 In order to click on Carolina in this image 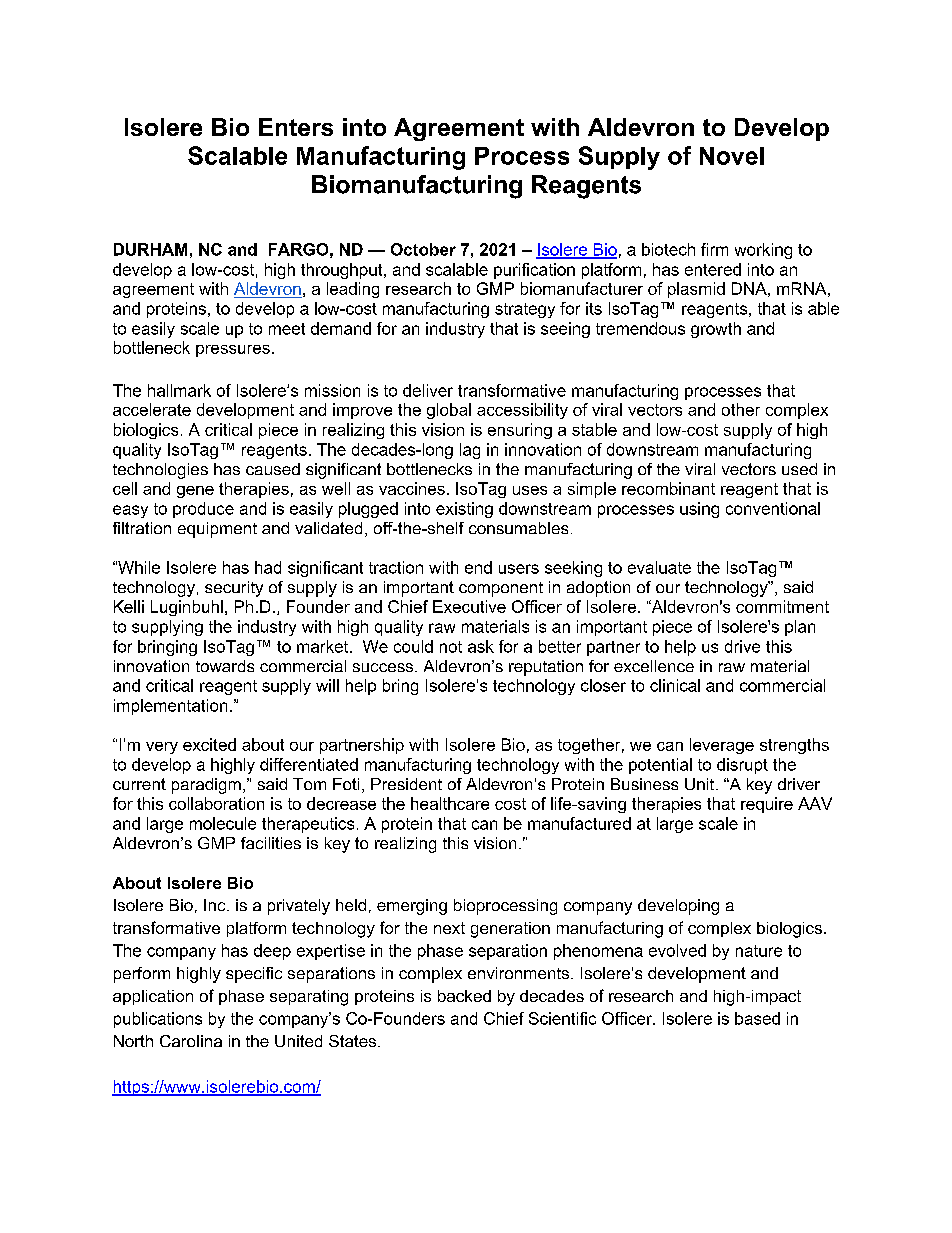, I will do `click(191, 1041)`.
